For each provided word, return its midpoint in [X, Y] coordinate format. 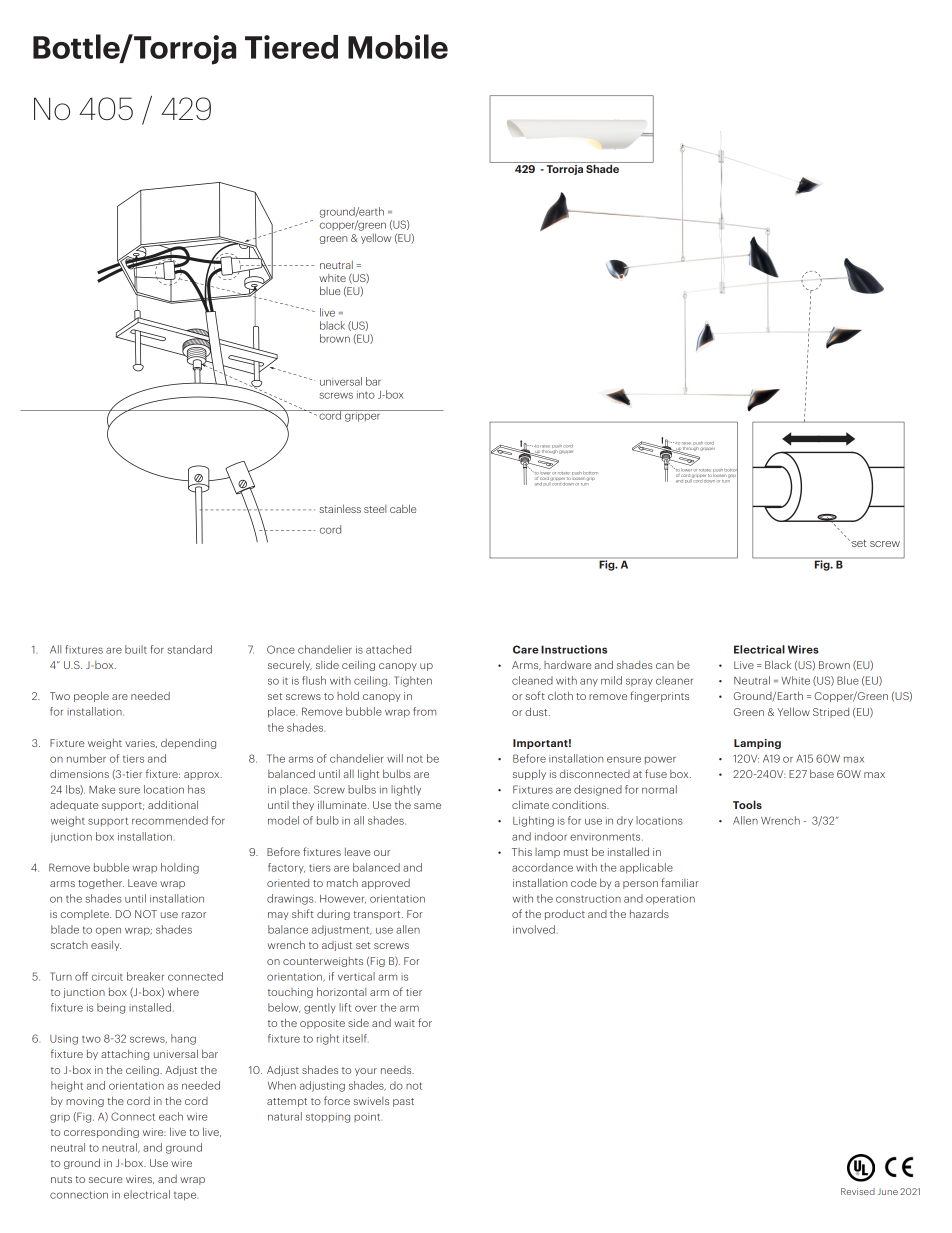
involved [534, 929]
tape [186, 1196]
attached [388, 649]
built [136, 649]
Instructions [574, 649]
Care [526, 649]
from [424, 711]
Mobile [398, 46]
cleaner [674, 680]
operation [670, 900]
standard [189, 649]
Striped [831, 713]
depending [188, 743]
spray [639, 682]
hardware [567, 665]
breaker [145, 976]
